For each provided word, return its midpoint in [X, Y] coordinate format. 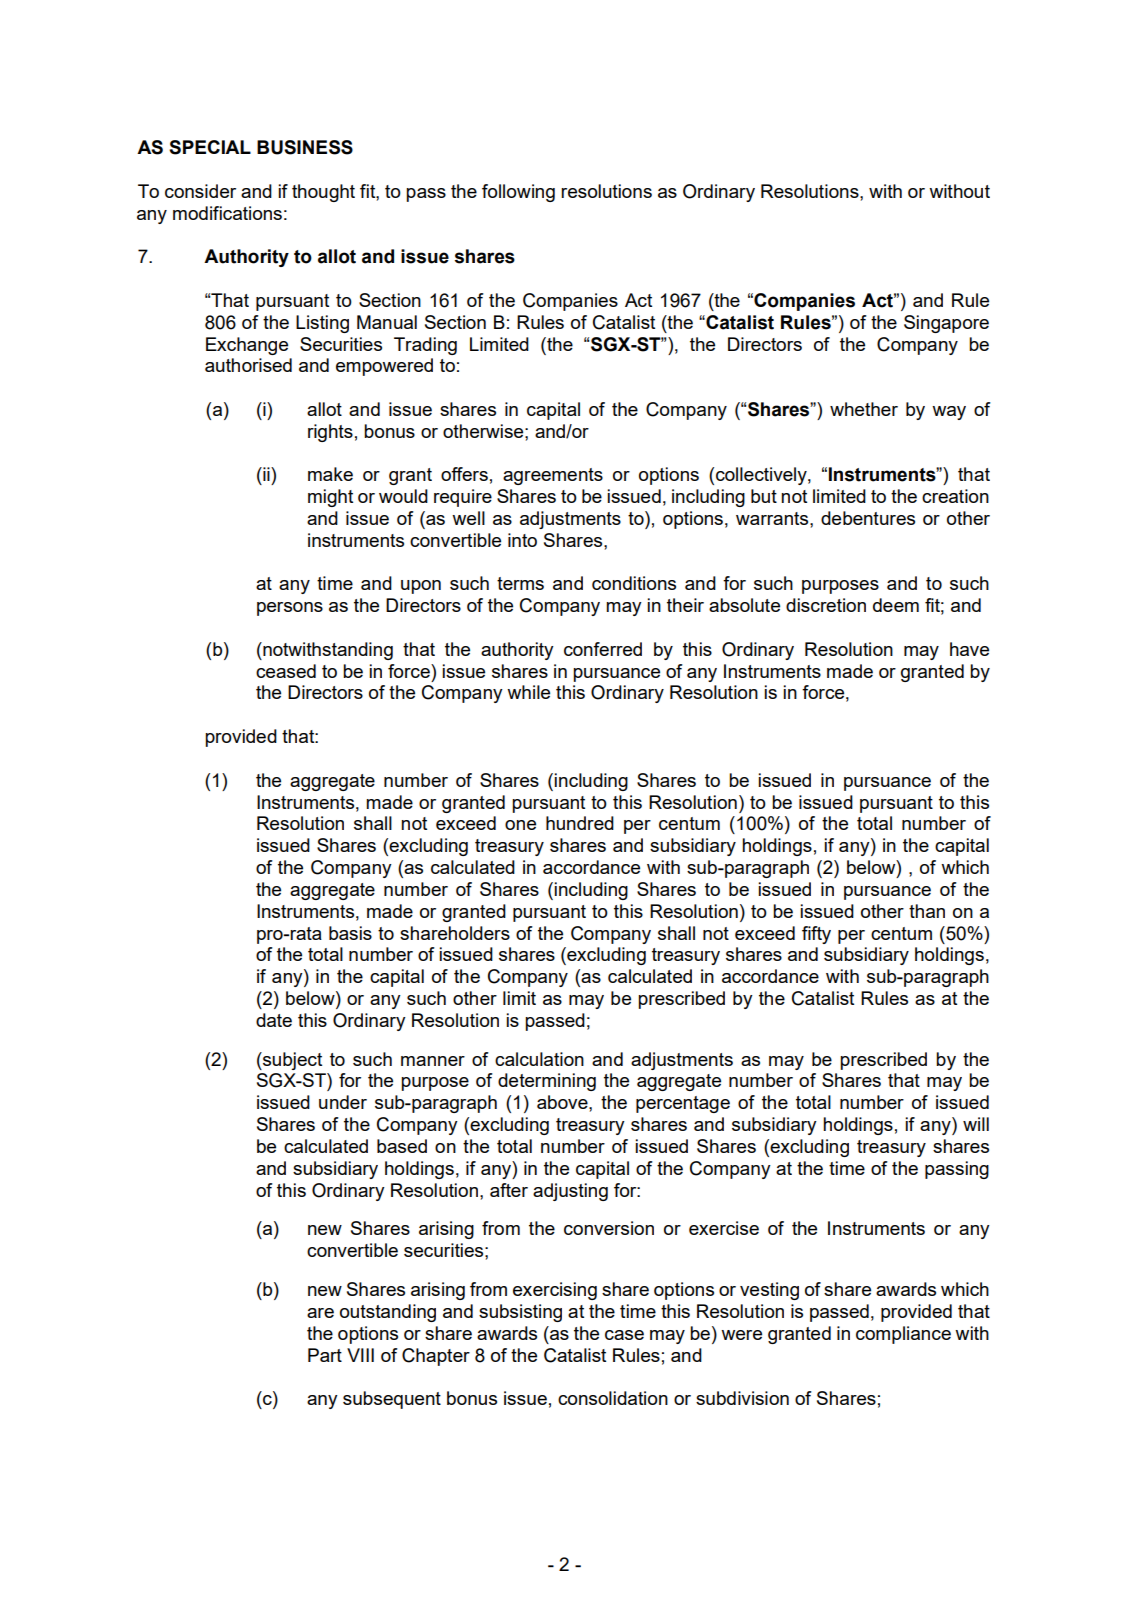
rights [330, 433]
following [518, 193]
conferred [603, 649]
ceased [286, 671]
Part [325, 1355]
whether [864, 409]
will [976, 1124]
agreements [553, 476]
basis [350, 933]
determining [547, 1082]
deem [896, 605]
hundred [580, 823]
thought [323, 193]
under [343, 1102]
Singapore [946, 324]
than [927, 911]
